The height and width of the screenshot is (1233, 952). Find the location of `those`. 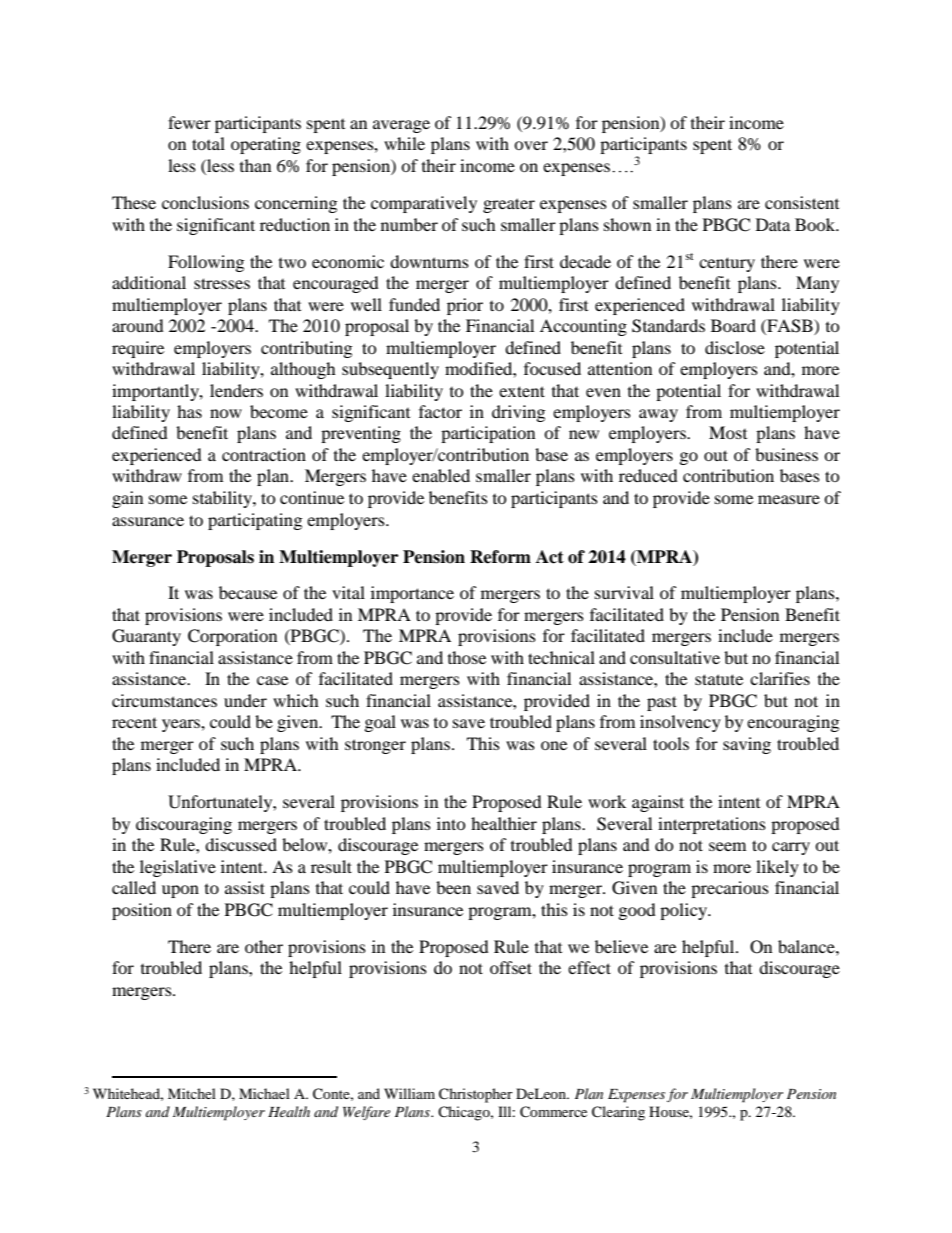

those is located at coordinates (467, 657).
